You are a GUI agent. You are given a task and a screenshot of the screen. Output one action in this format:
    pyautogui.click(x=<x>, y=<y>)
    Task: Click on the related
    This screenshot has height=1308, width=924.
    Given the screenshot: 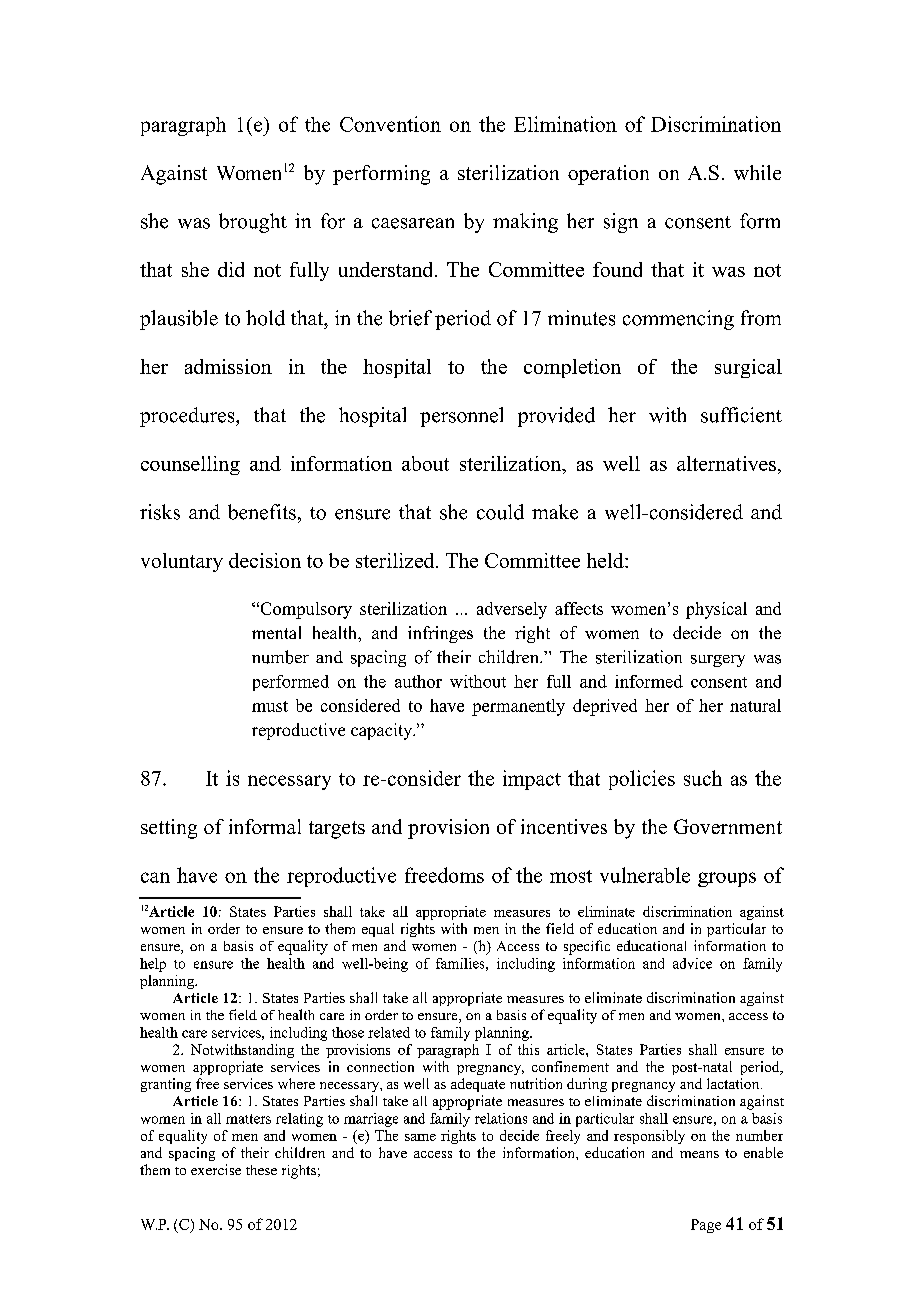 What is the action you would take?
    pyautogui.click(x=389, y=1032)
